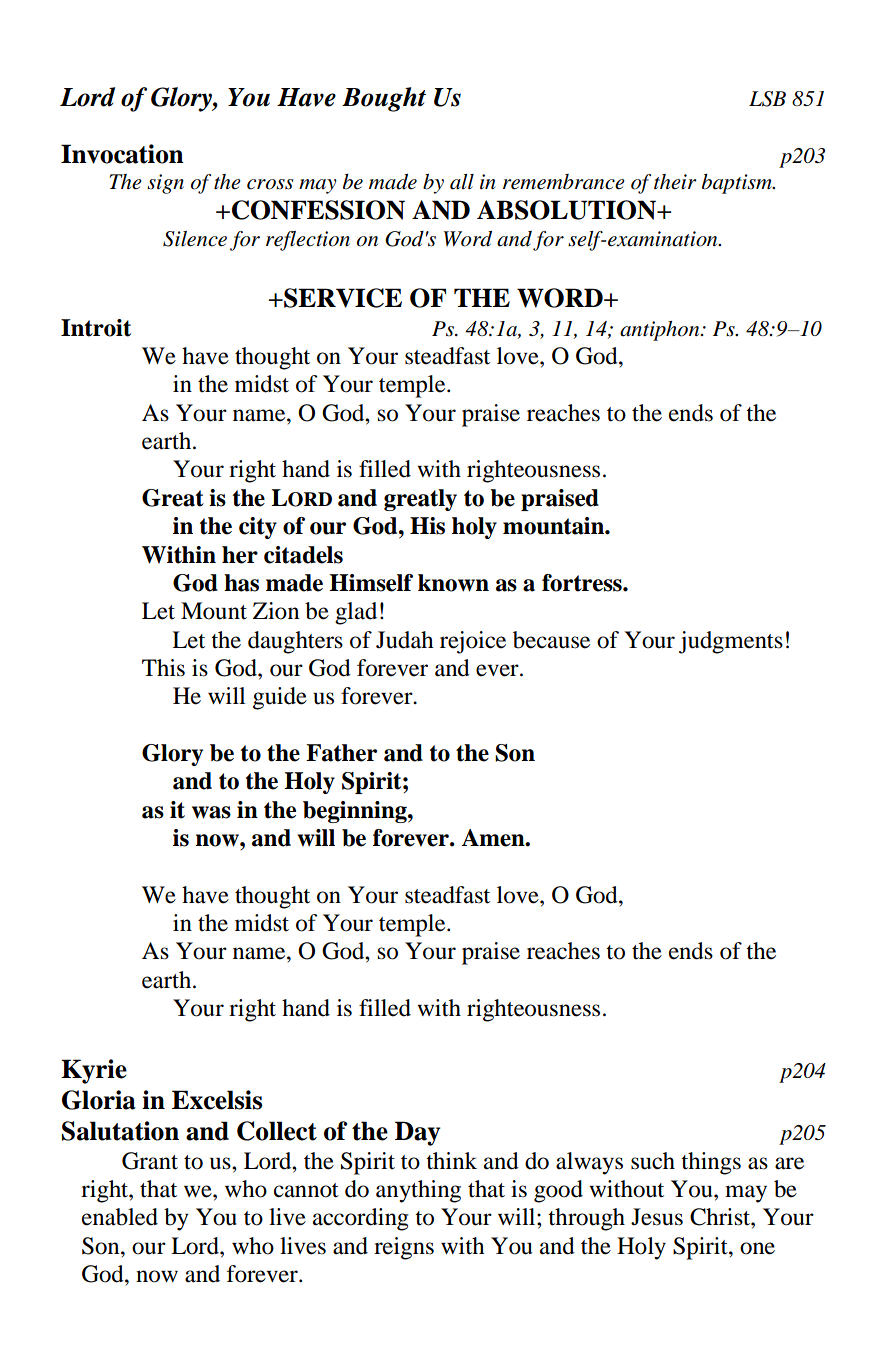  Describe the element at coordinates (675, 182) in the screenshot. I see `their` at that location.
